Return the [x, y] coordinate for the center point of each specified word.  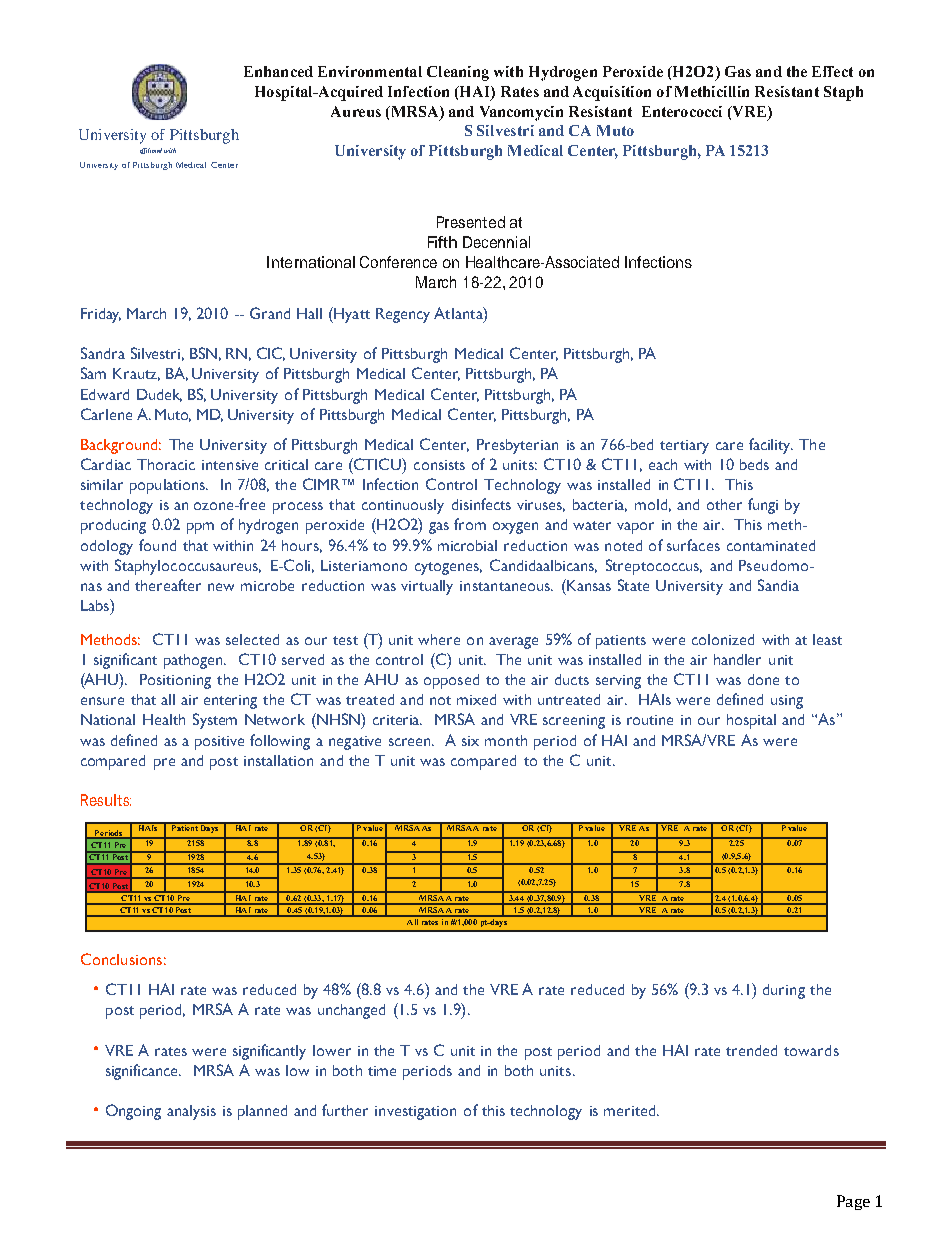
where [439, 639]
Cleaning [458, 73]
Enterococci [682, 111]
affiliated [151, 151]
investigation [415, 1113]
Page [853, 1202]
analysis [191, 1112]
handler [737, 659]
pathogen [195, 661]
